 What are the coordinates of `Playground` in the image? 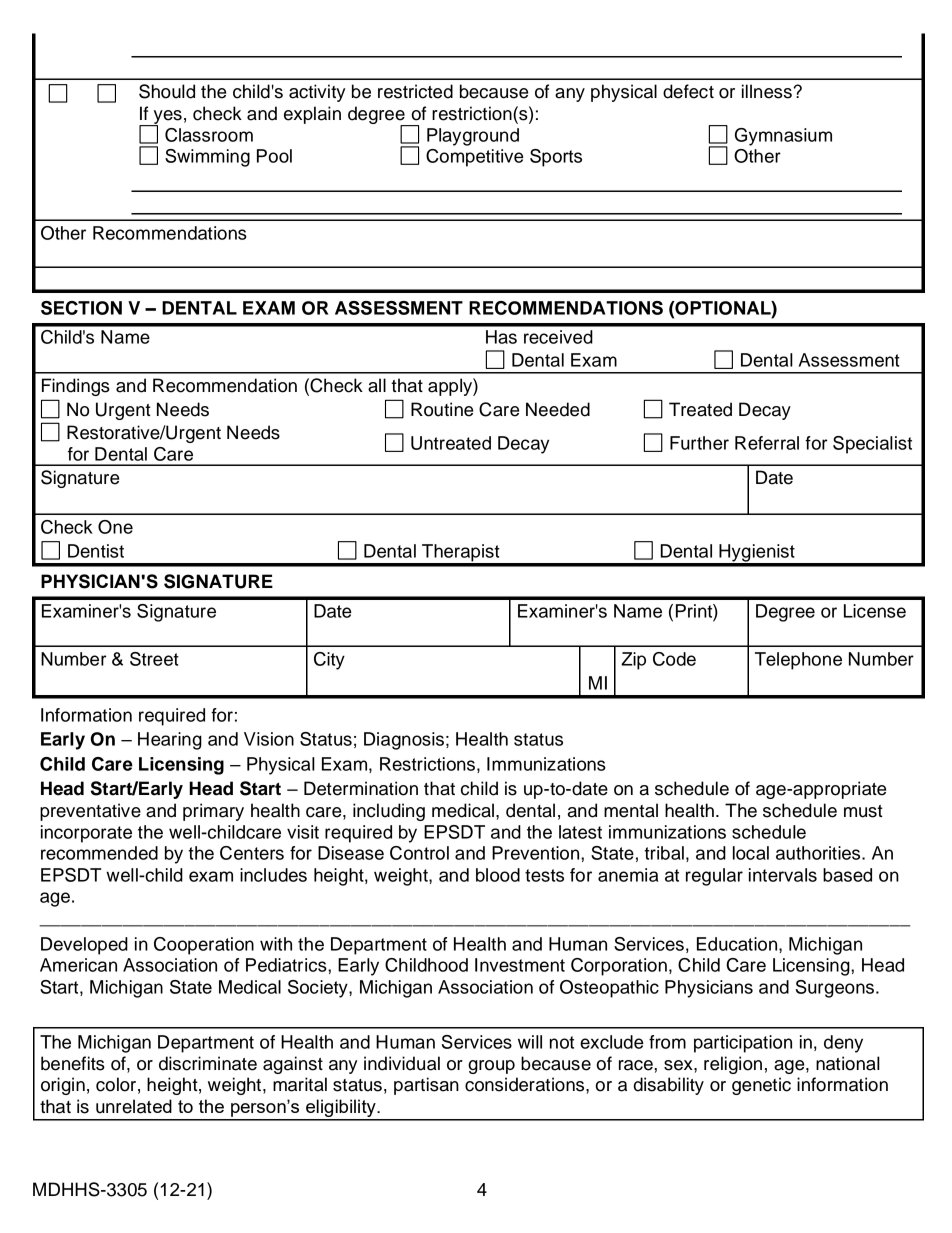 It's located at (473, 137).
